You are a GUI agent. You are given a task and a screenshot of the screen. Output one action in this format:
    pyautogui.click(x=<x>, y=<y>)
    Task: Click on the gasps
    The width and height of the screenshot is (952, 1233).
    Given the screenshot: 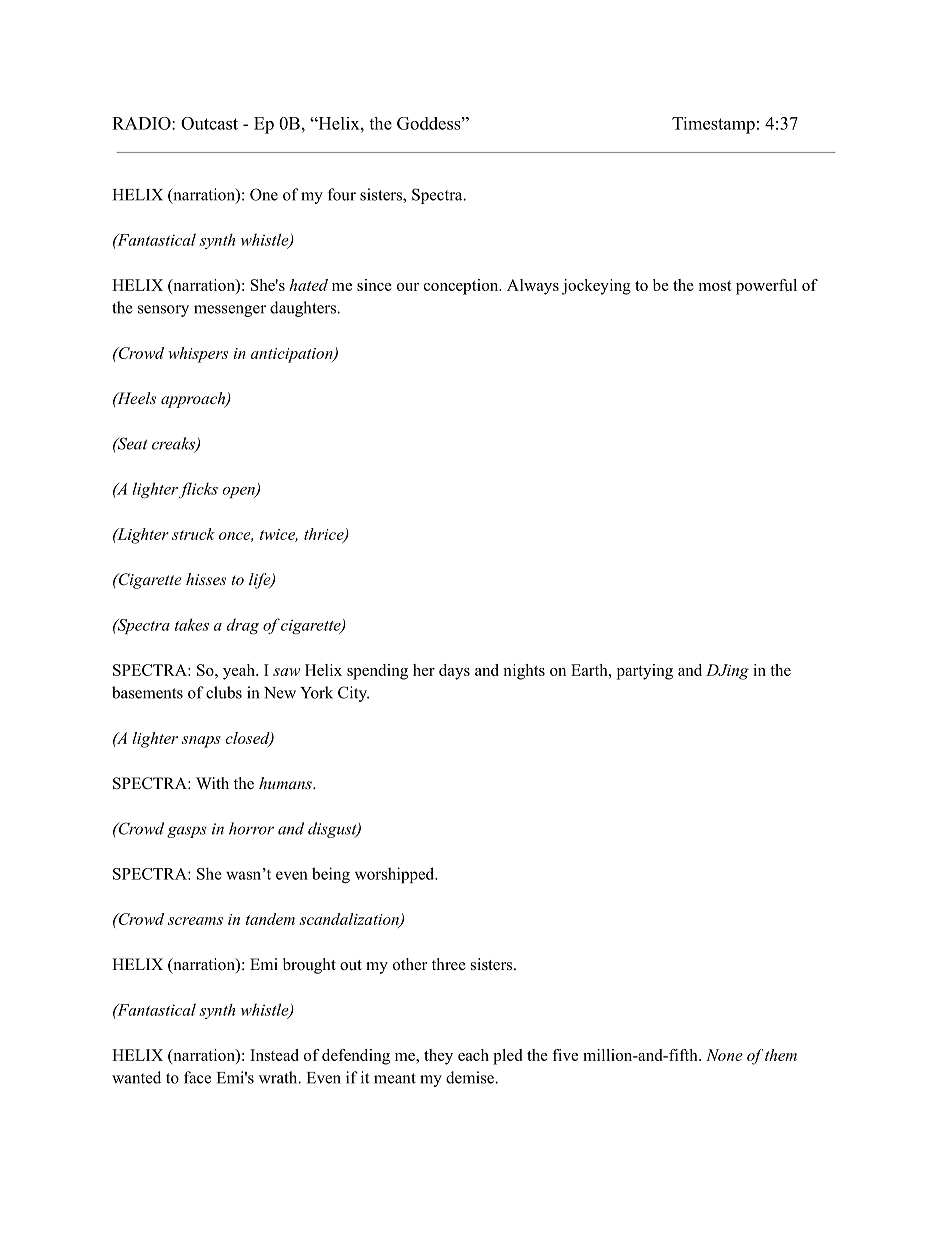 What is the action you would take?
    pyautogui.click(x=187, y=832)
